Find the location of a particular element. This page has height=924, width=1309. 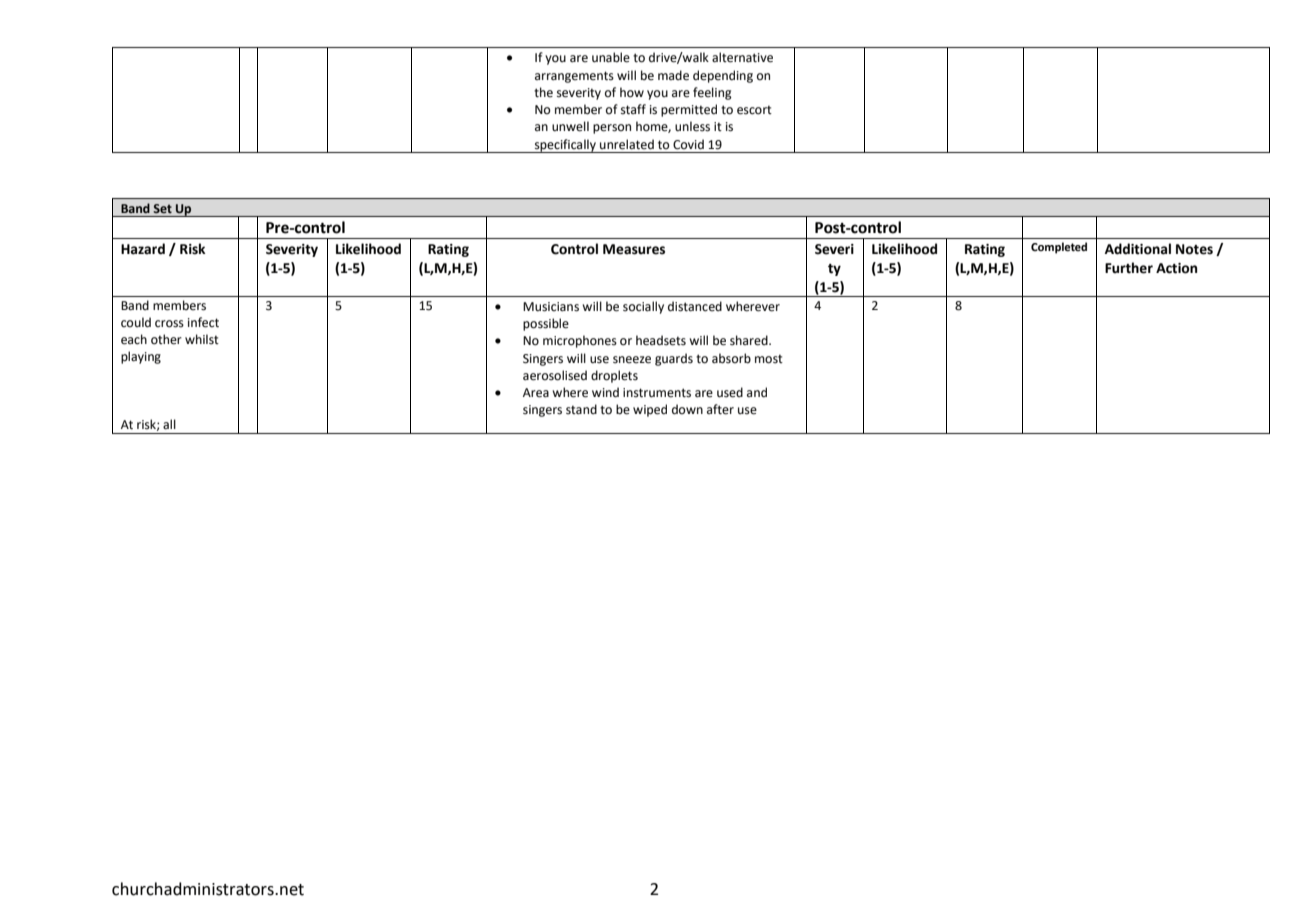

distanced is located at coordinates (695, 306).
